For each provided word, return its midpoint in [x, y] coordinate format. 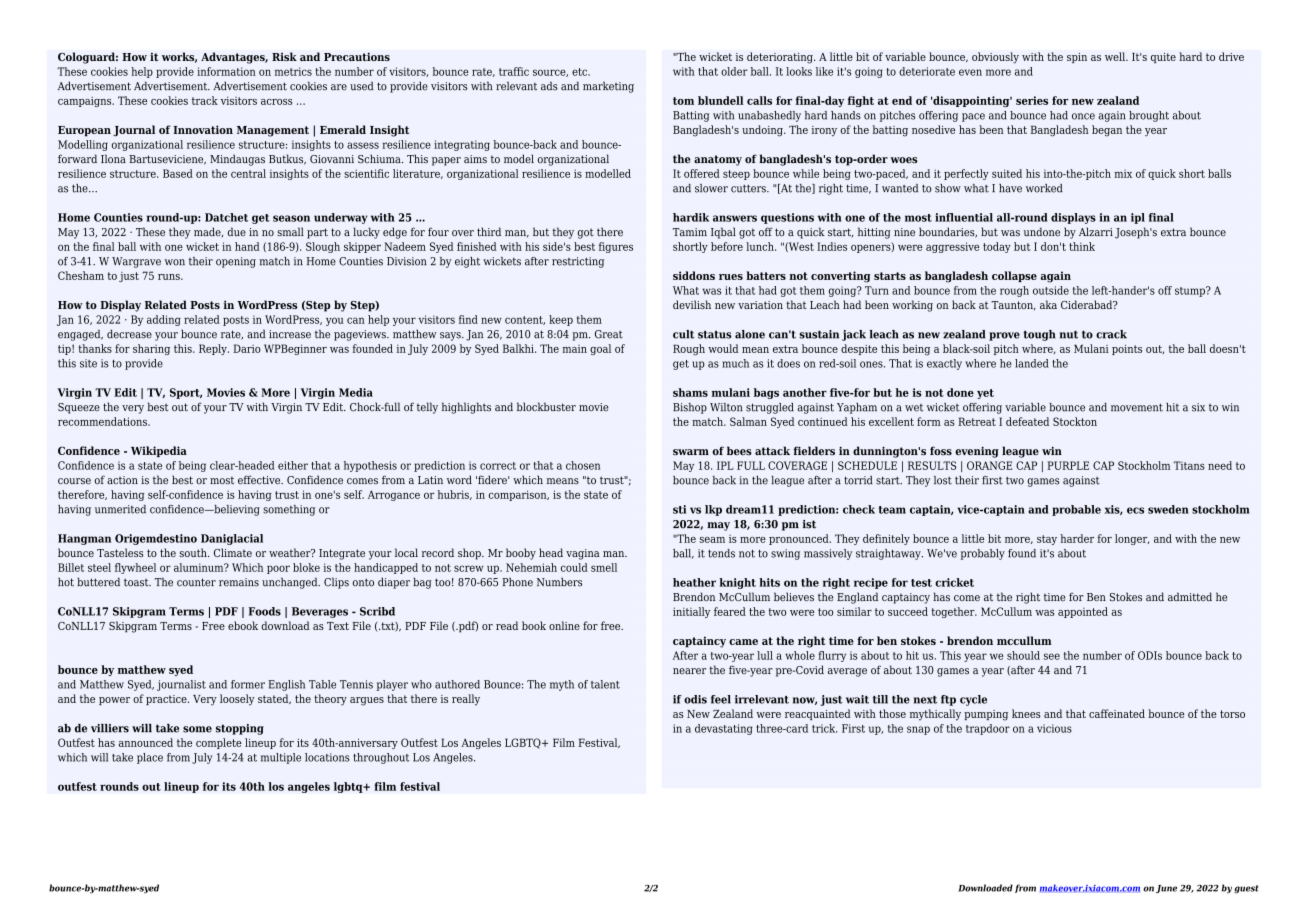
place [150, 758]
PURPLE [1068, 465]
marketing [608, 87]
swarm [691, 452]
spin [1077, 58]
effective [260, 480]
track [205, 100]
